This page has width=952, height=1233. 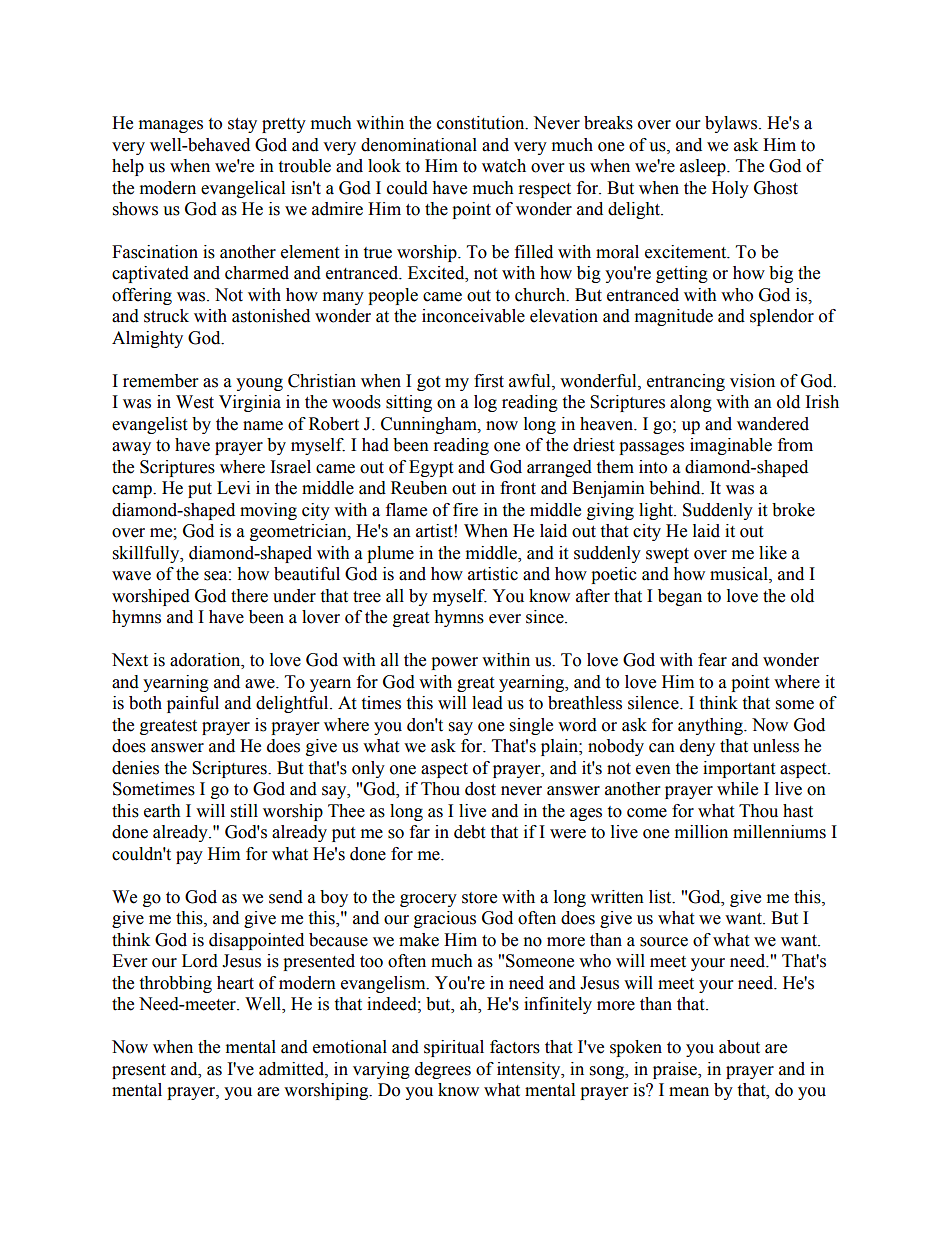 What do you see at coordinates (454, 1048) in the page?
I see `spiritual` at bounding box center [454, 1048].
